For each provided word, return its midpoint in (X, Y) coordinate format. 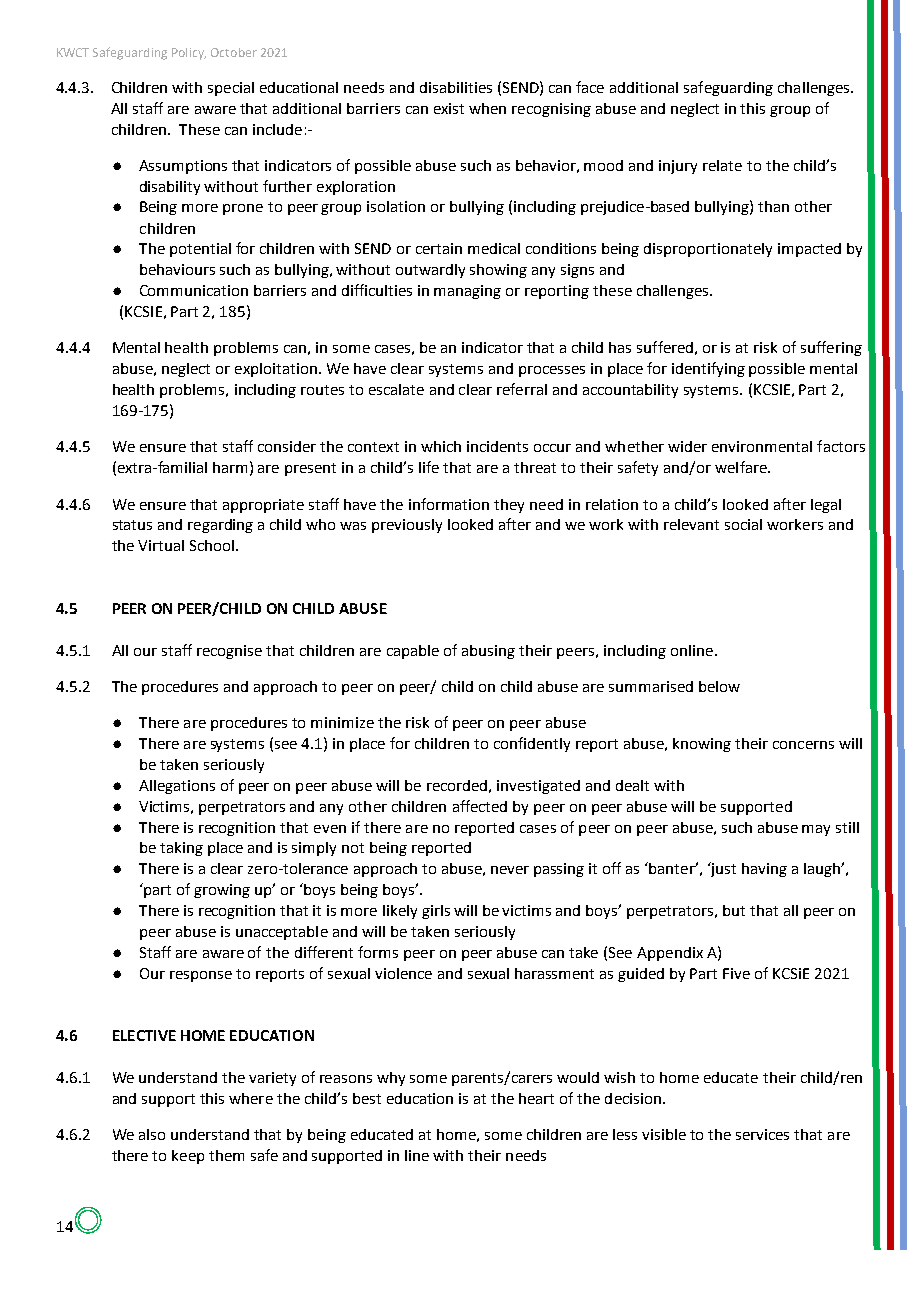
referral (522, 389)
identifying (708, 369)
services (762, 1134)
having (764, 870)
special (231, 89)
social (743, 524)
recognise (229, 652)
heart (536, 1098)
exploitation (276, 370)
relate (722, 165)
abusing (488, 652)
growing (222, 891)
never (510, 870)
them (226, 1155)
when (487, 108)
